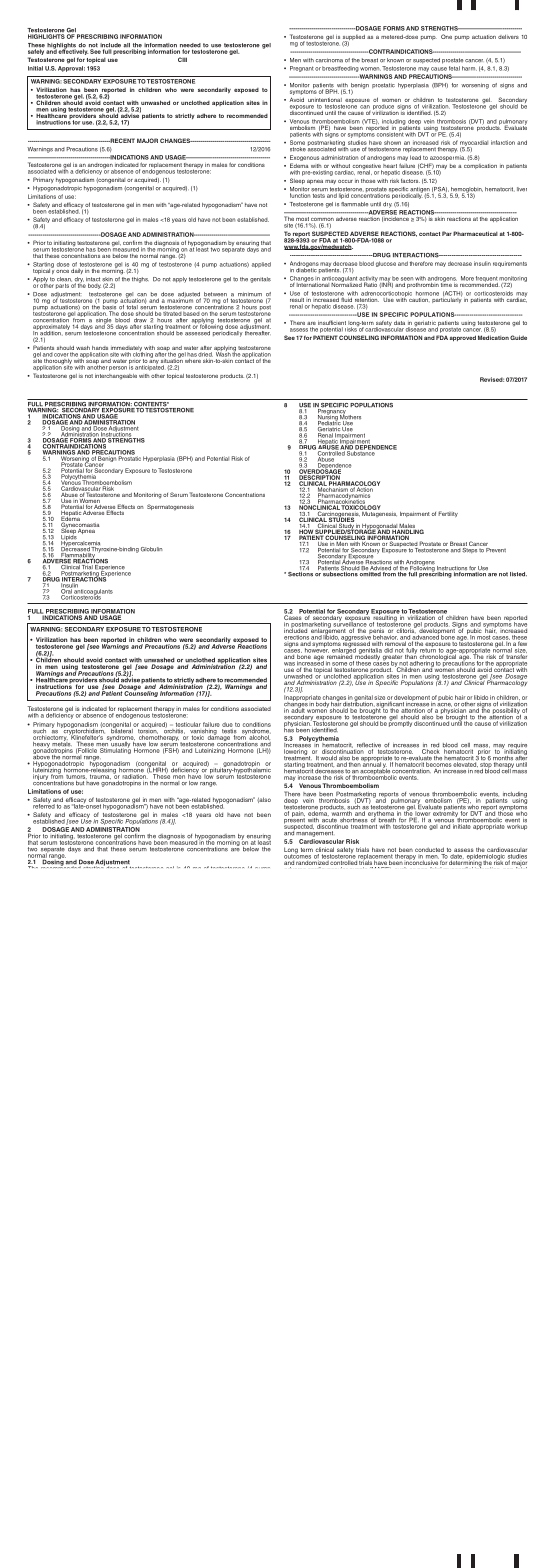 This screenshot has width=552, height=1568. Describe the element at coordinates (379, 513) in the screenshot. I see `Mutagenesis` at that location.
